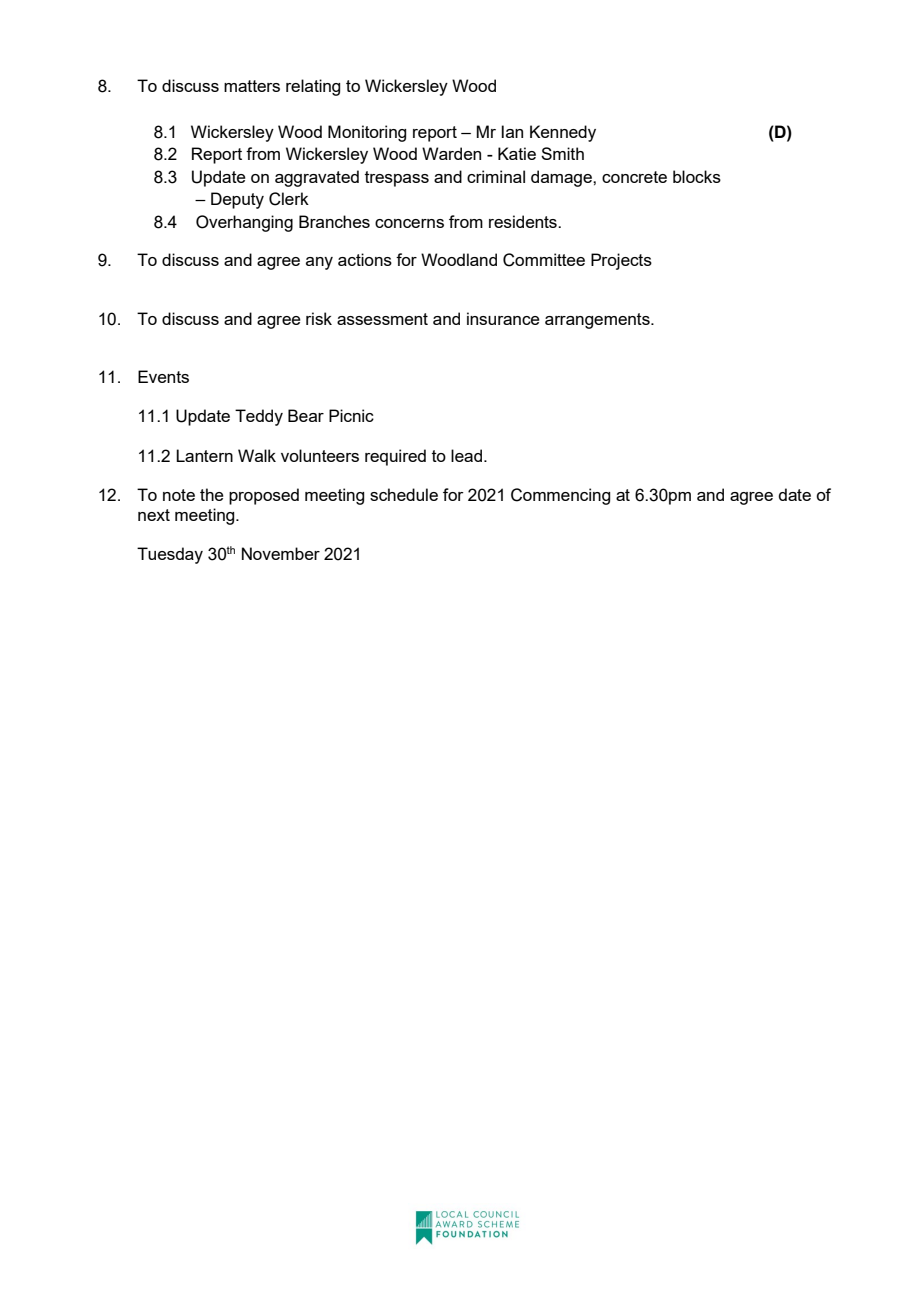  What do you see at coordinates (259, 417) in the document?
I see `Teddy` at bounding box center [259, 417].
